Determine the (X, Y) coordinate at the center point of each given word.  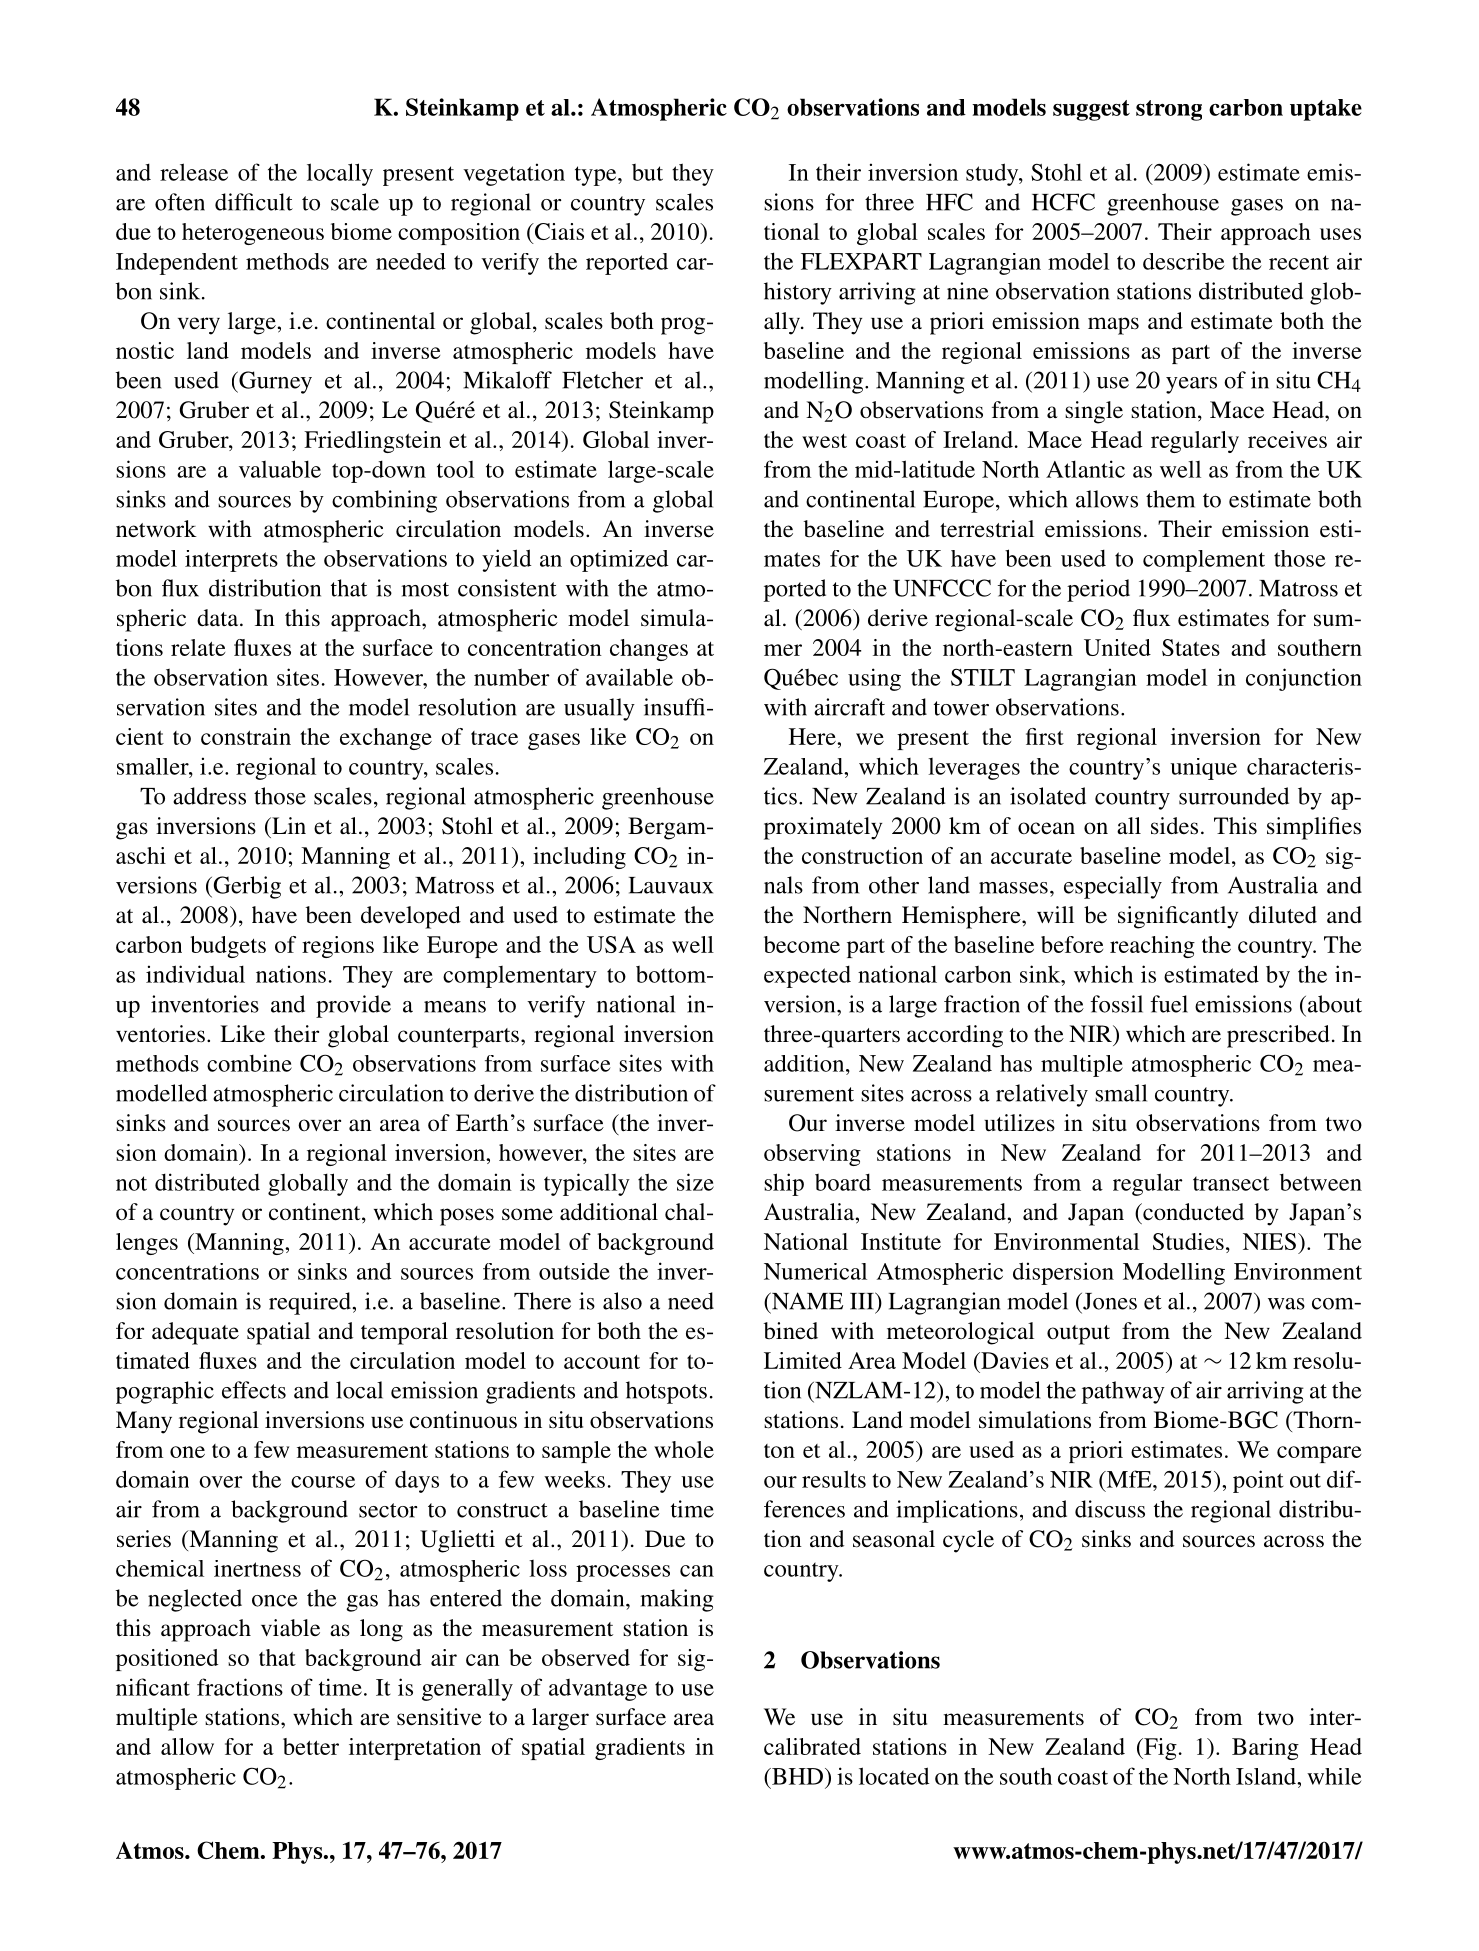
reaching (1152, 947)
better (311, 1746)
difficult (254, 202)
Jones (1109, 1301)
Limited (803, 1360)
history (798, 293)
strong (1169, 110)
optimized (619, 561)
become (802, 944)
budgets (228, 947)
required (311, 1303)
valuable (280, 469)
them (1170, 499)
